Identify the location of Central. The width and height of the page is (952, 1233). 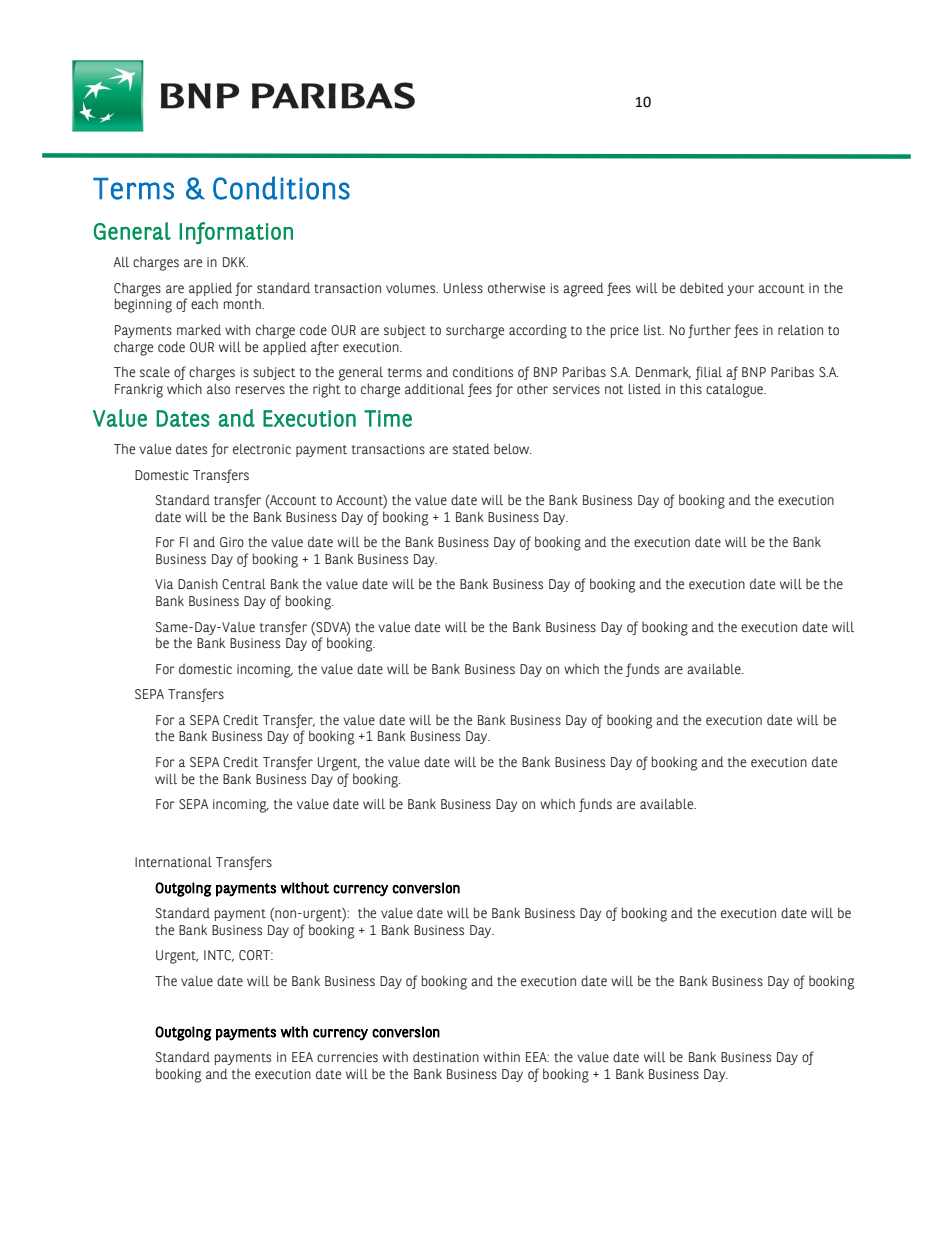
(244, 584).
